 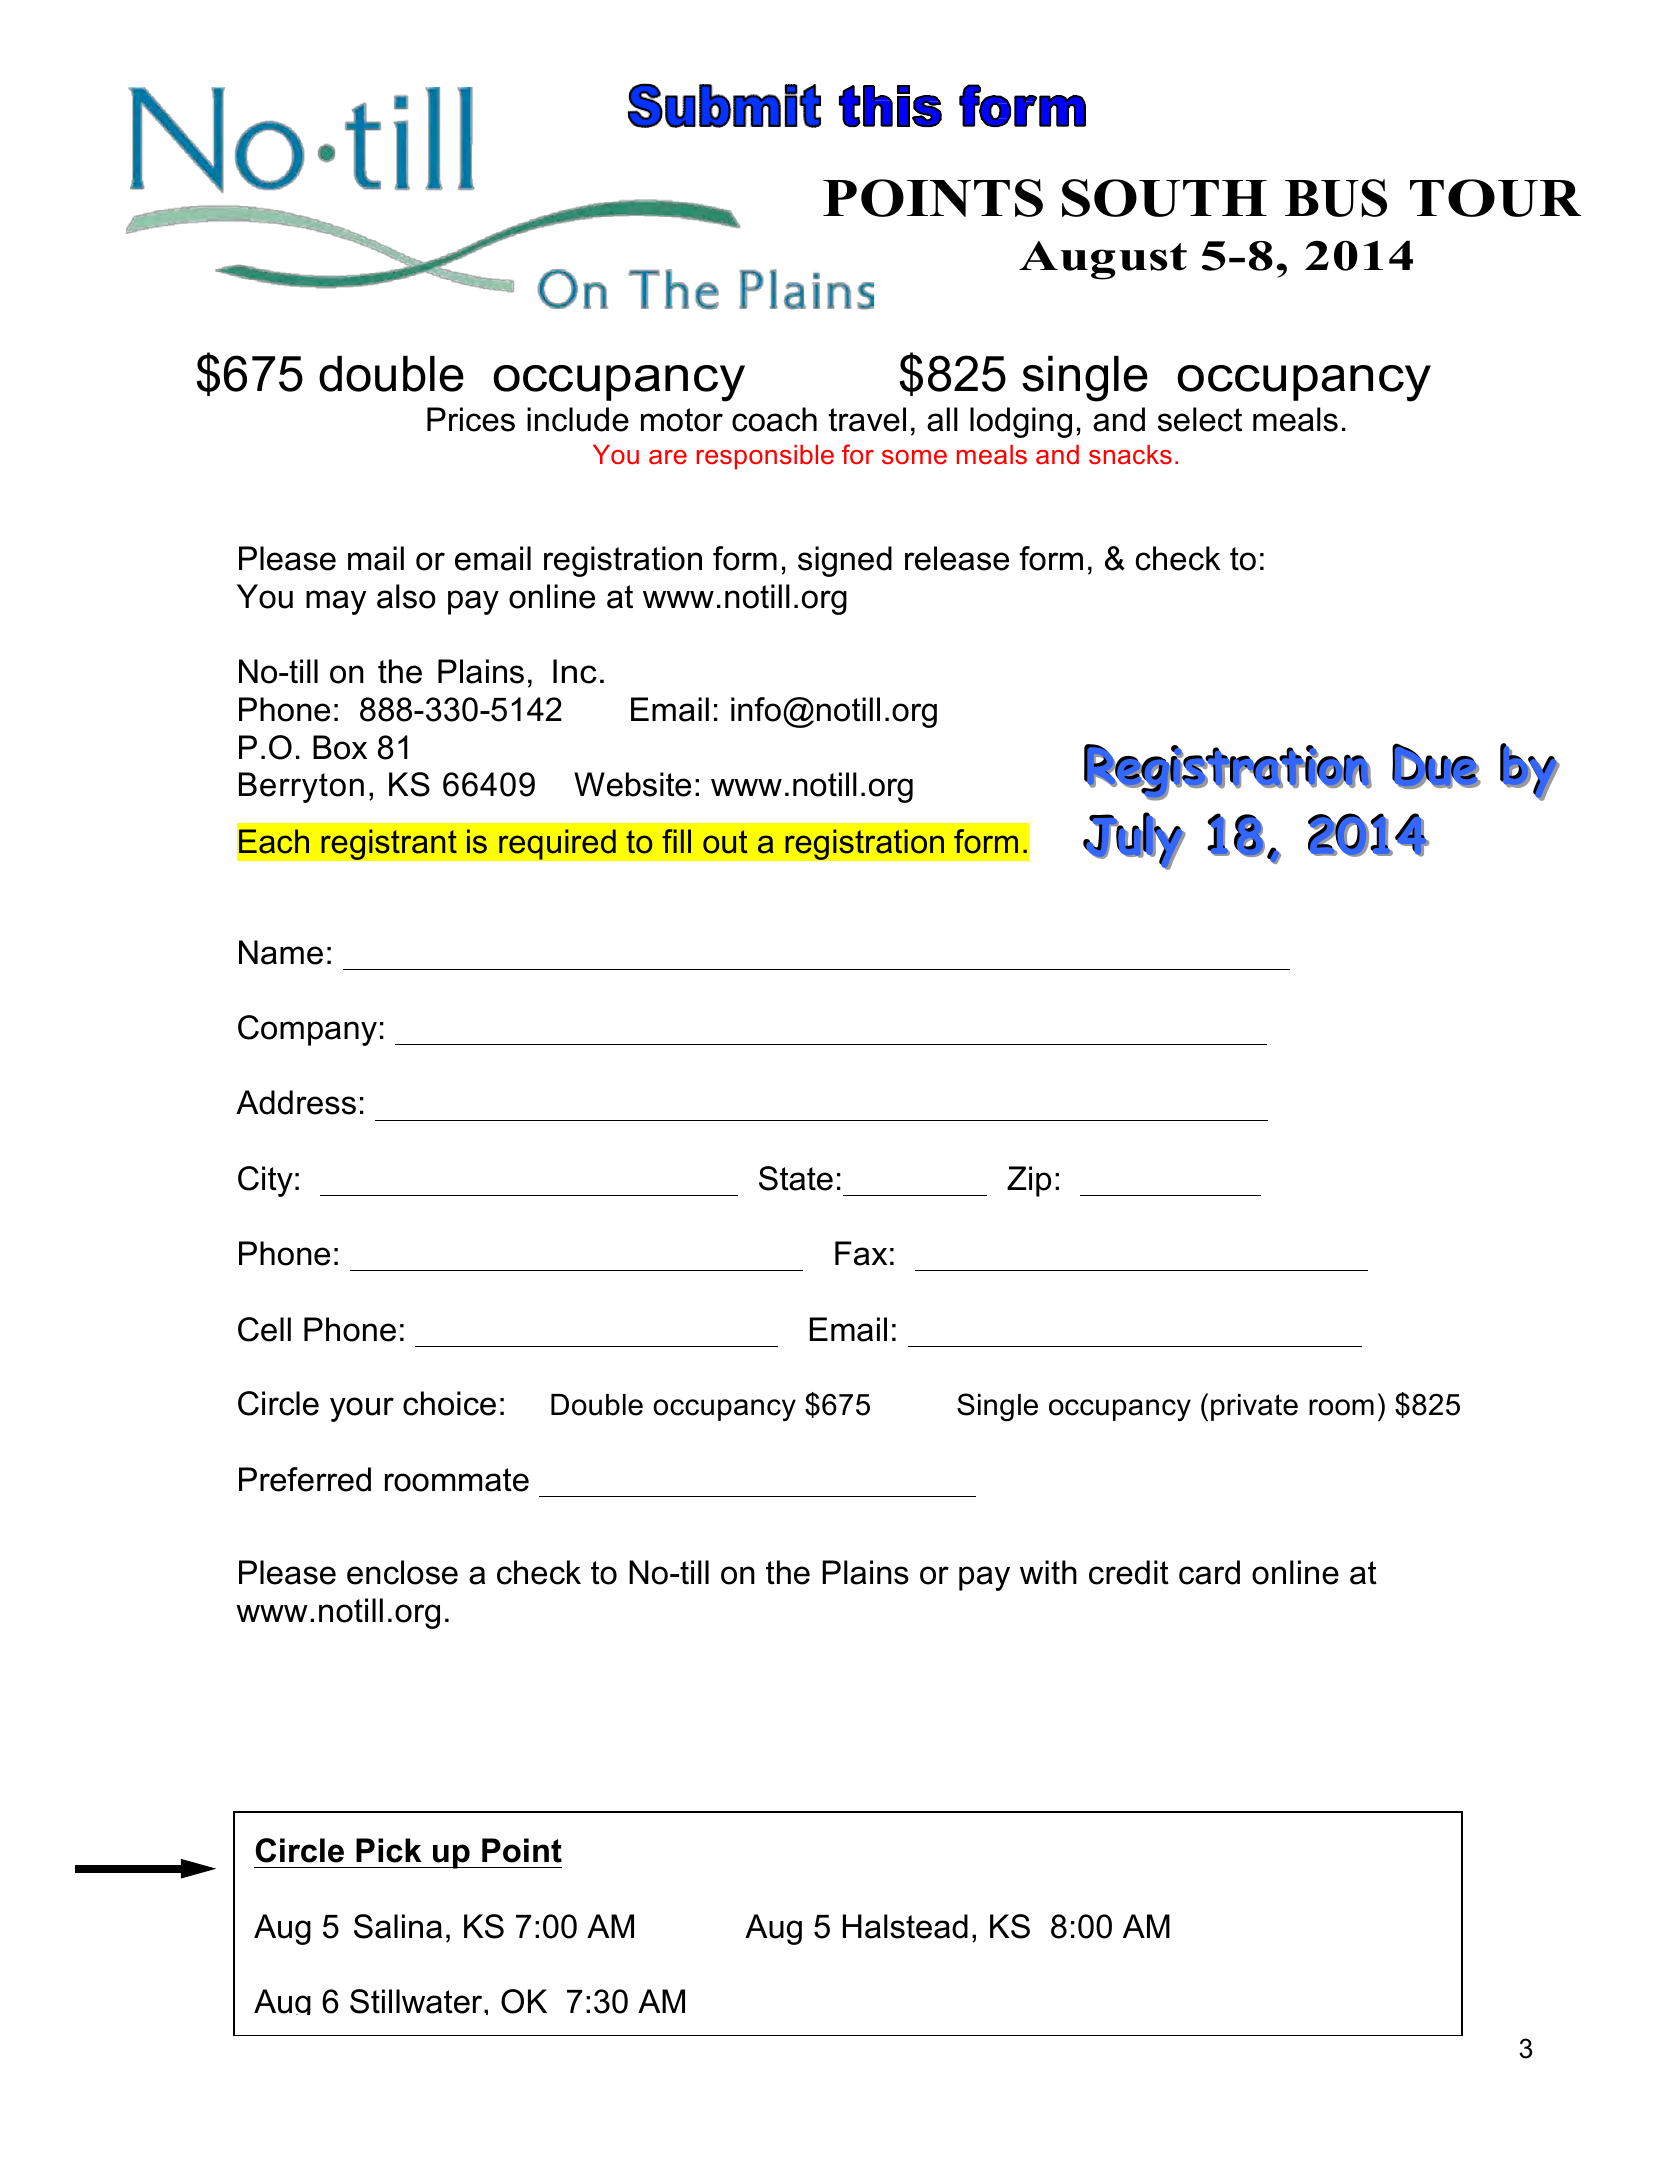 What do you see at coordinates (957, 558) in the screenshot?
I see `release` at bounding box center [957, 558].
